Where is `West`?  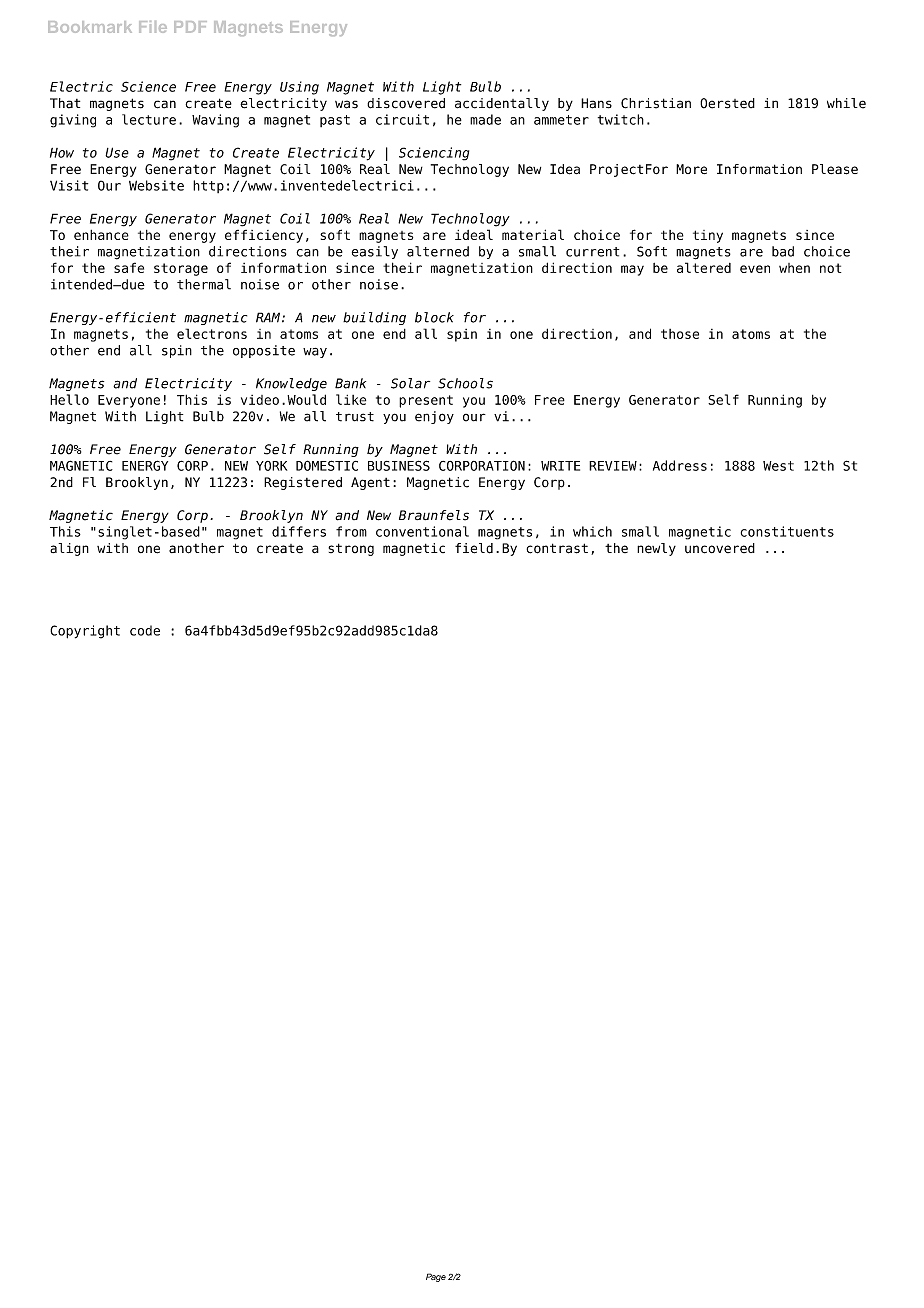
West is located at coordinates (778, 466).
